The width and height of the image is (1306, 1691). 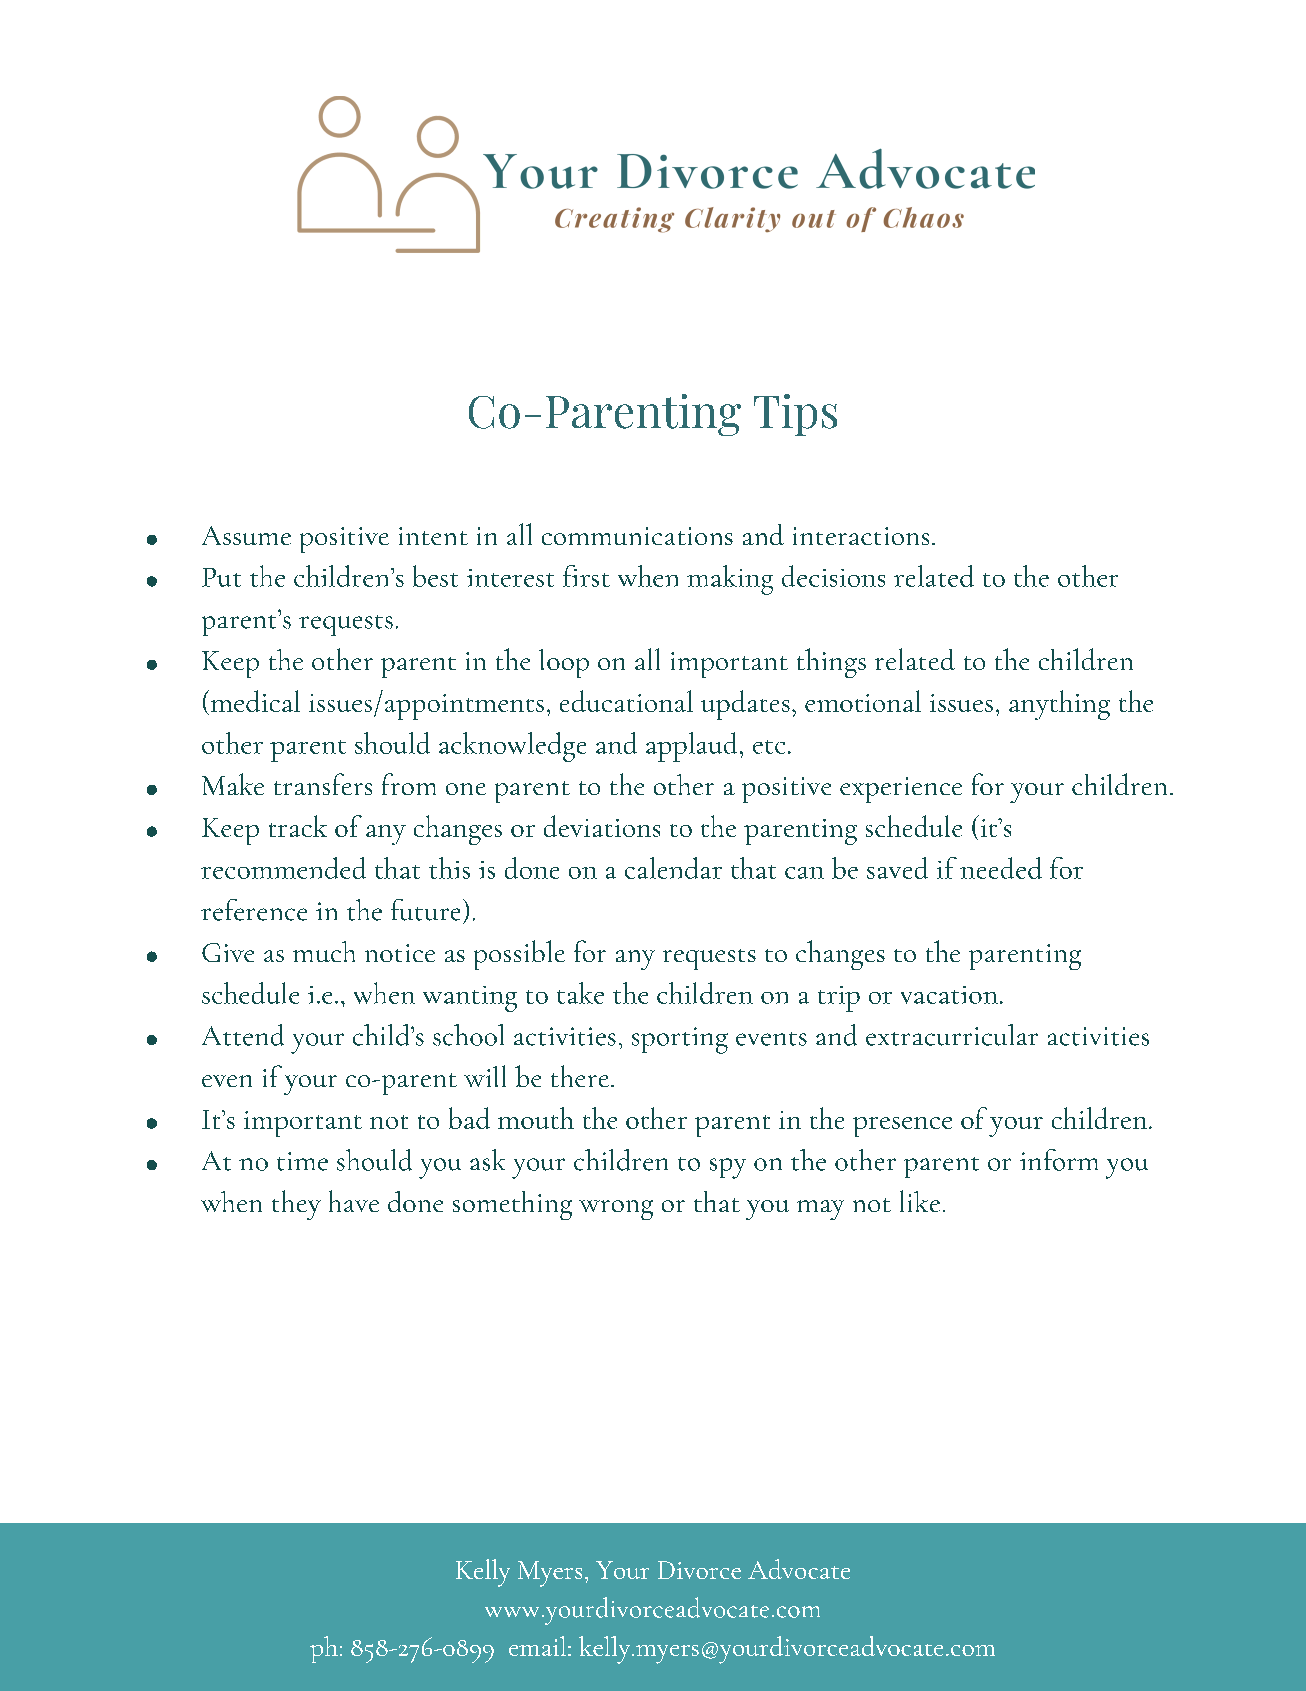 What do you see at coordinates (901, 790) in the image?
I see `experience` at bounding box center [901, 790].
